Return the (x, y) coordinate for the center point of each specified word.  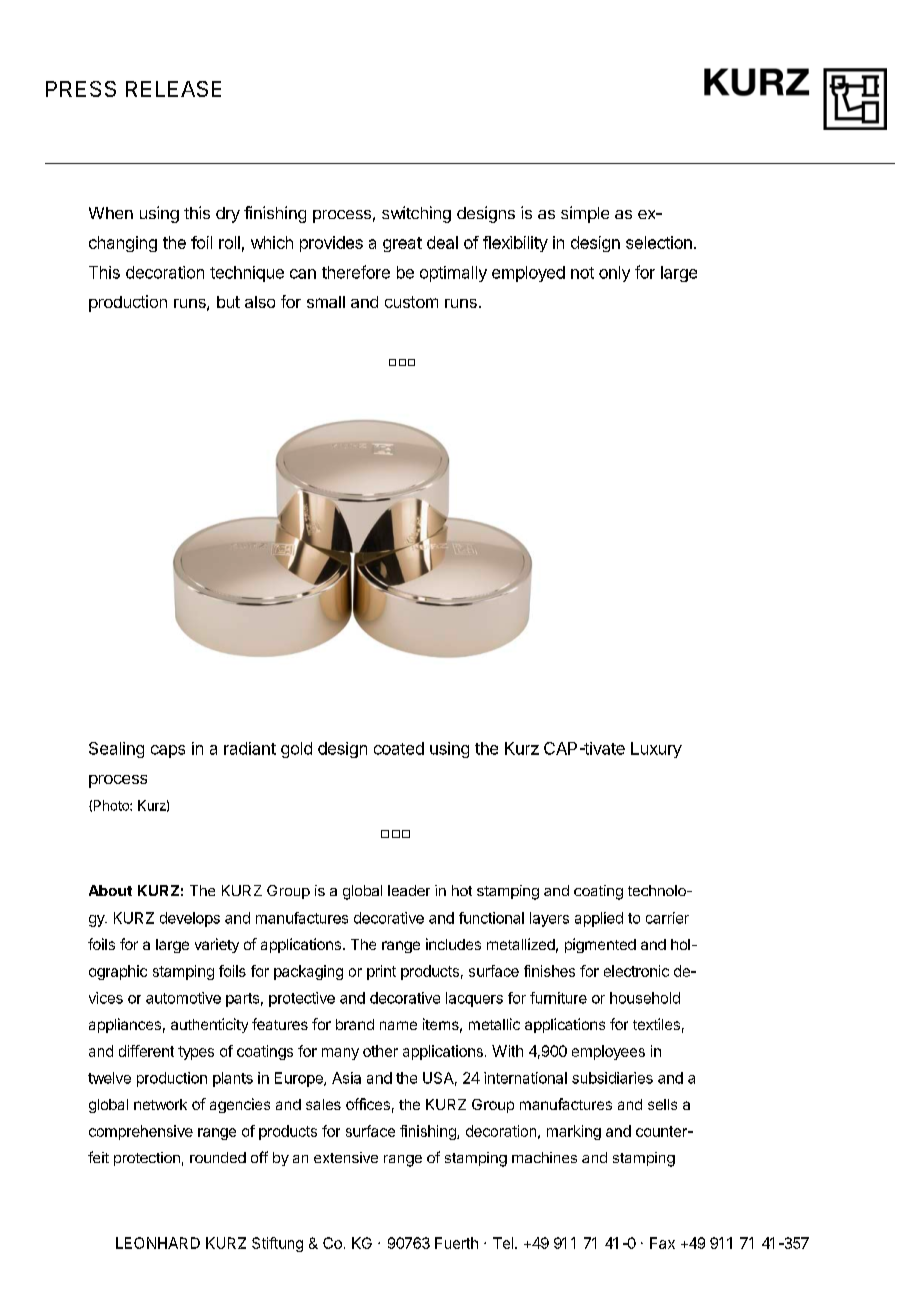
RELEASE (173, 89)
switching (416, 214)
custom (411, 302)
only (614, 274)
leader (409, 890)
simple (585, 214)
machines (544, 1157)
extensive (346, 1157)
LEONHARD (158, 1243)
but (228, 302)
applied (599, 919)
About (110, 890)
